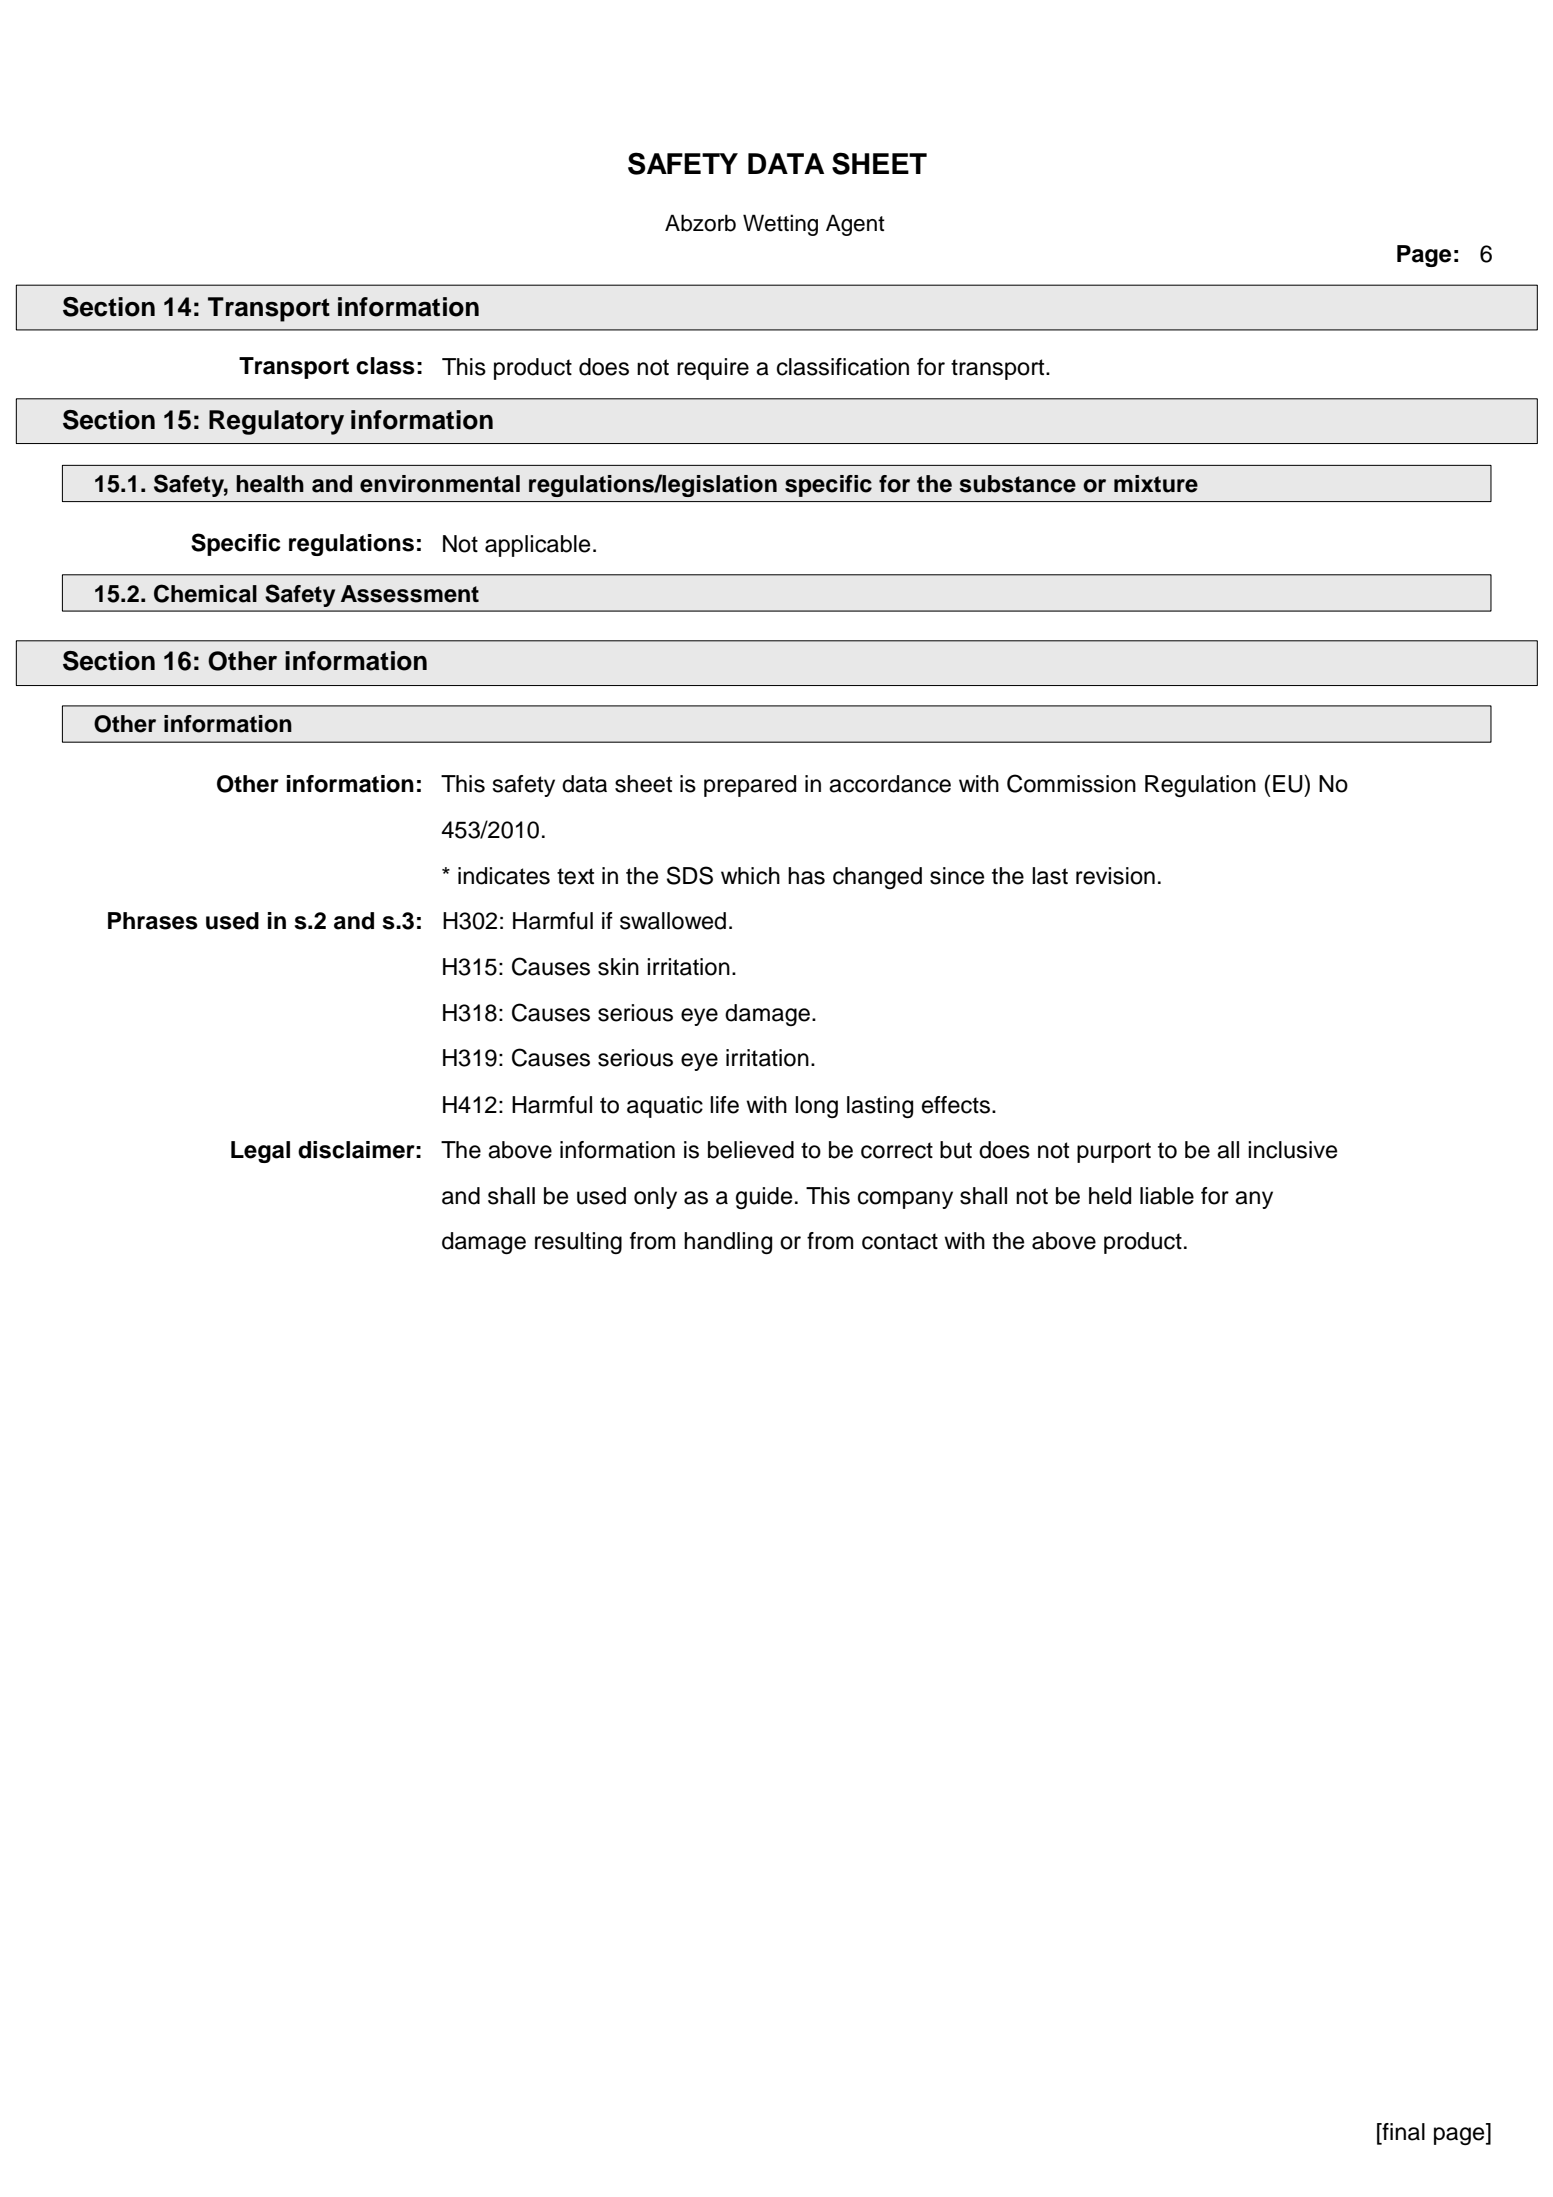 This document has height=2197, width=1553. Describe the element at coordinates (750, 786) in the document. I see `prepared` at that location.
